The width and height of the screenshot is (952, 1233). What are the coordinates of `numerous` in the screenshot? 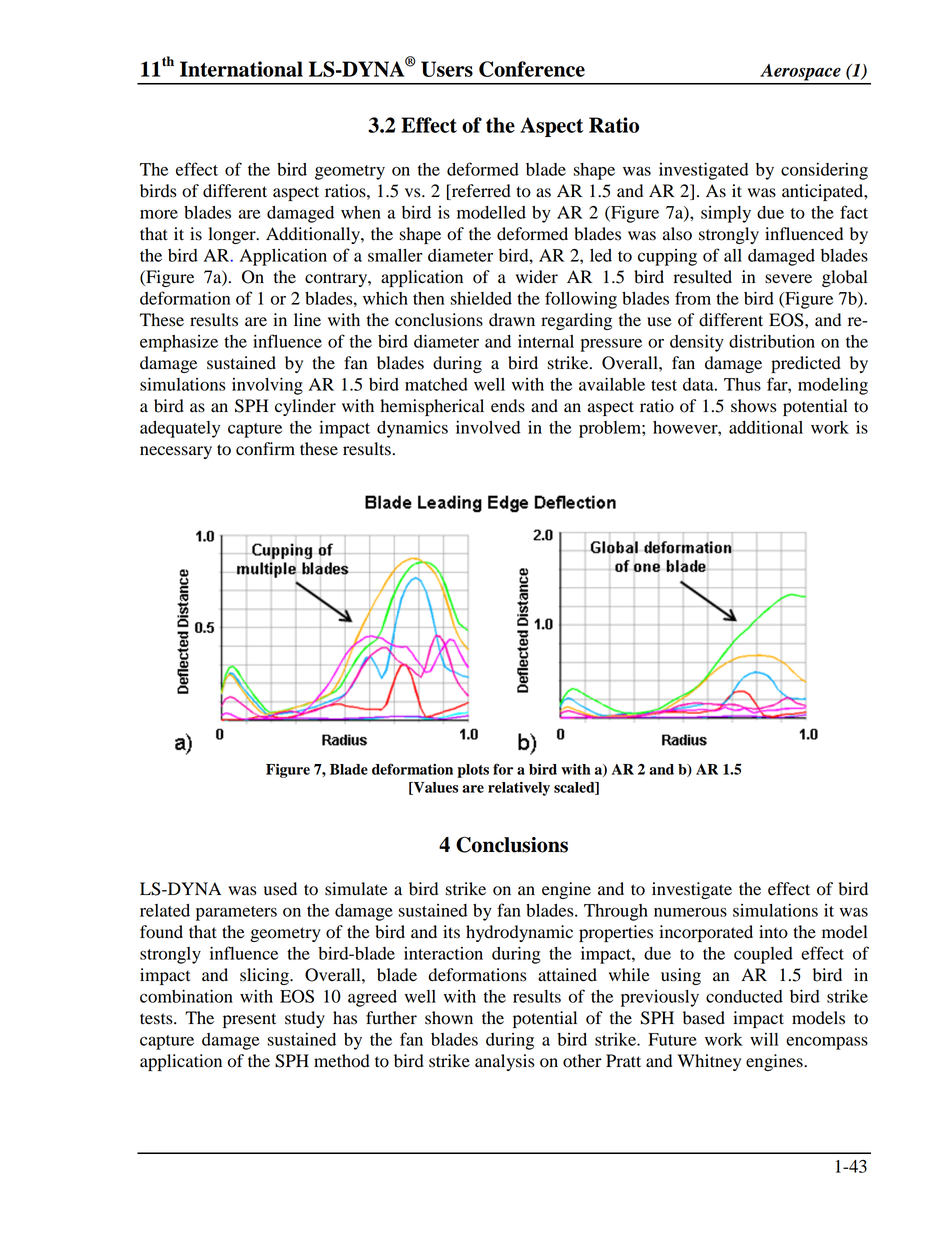 It's located at (690, 912).
